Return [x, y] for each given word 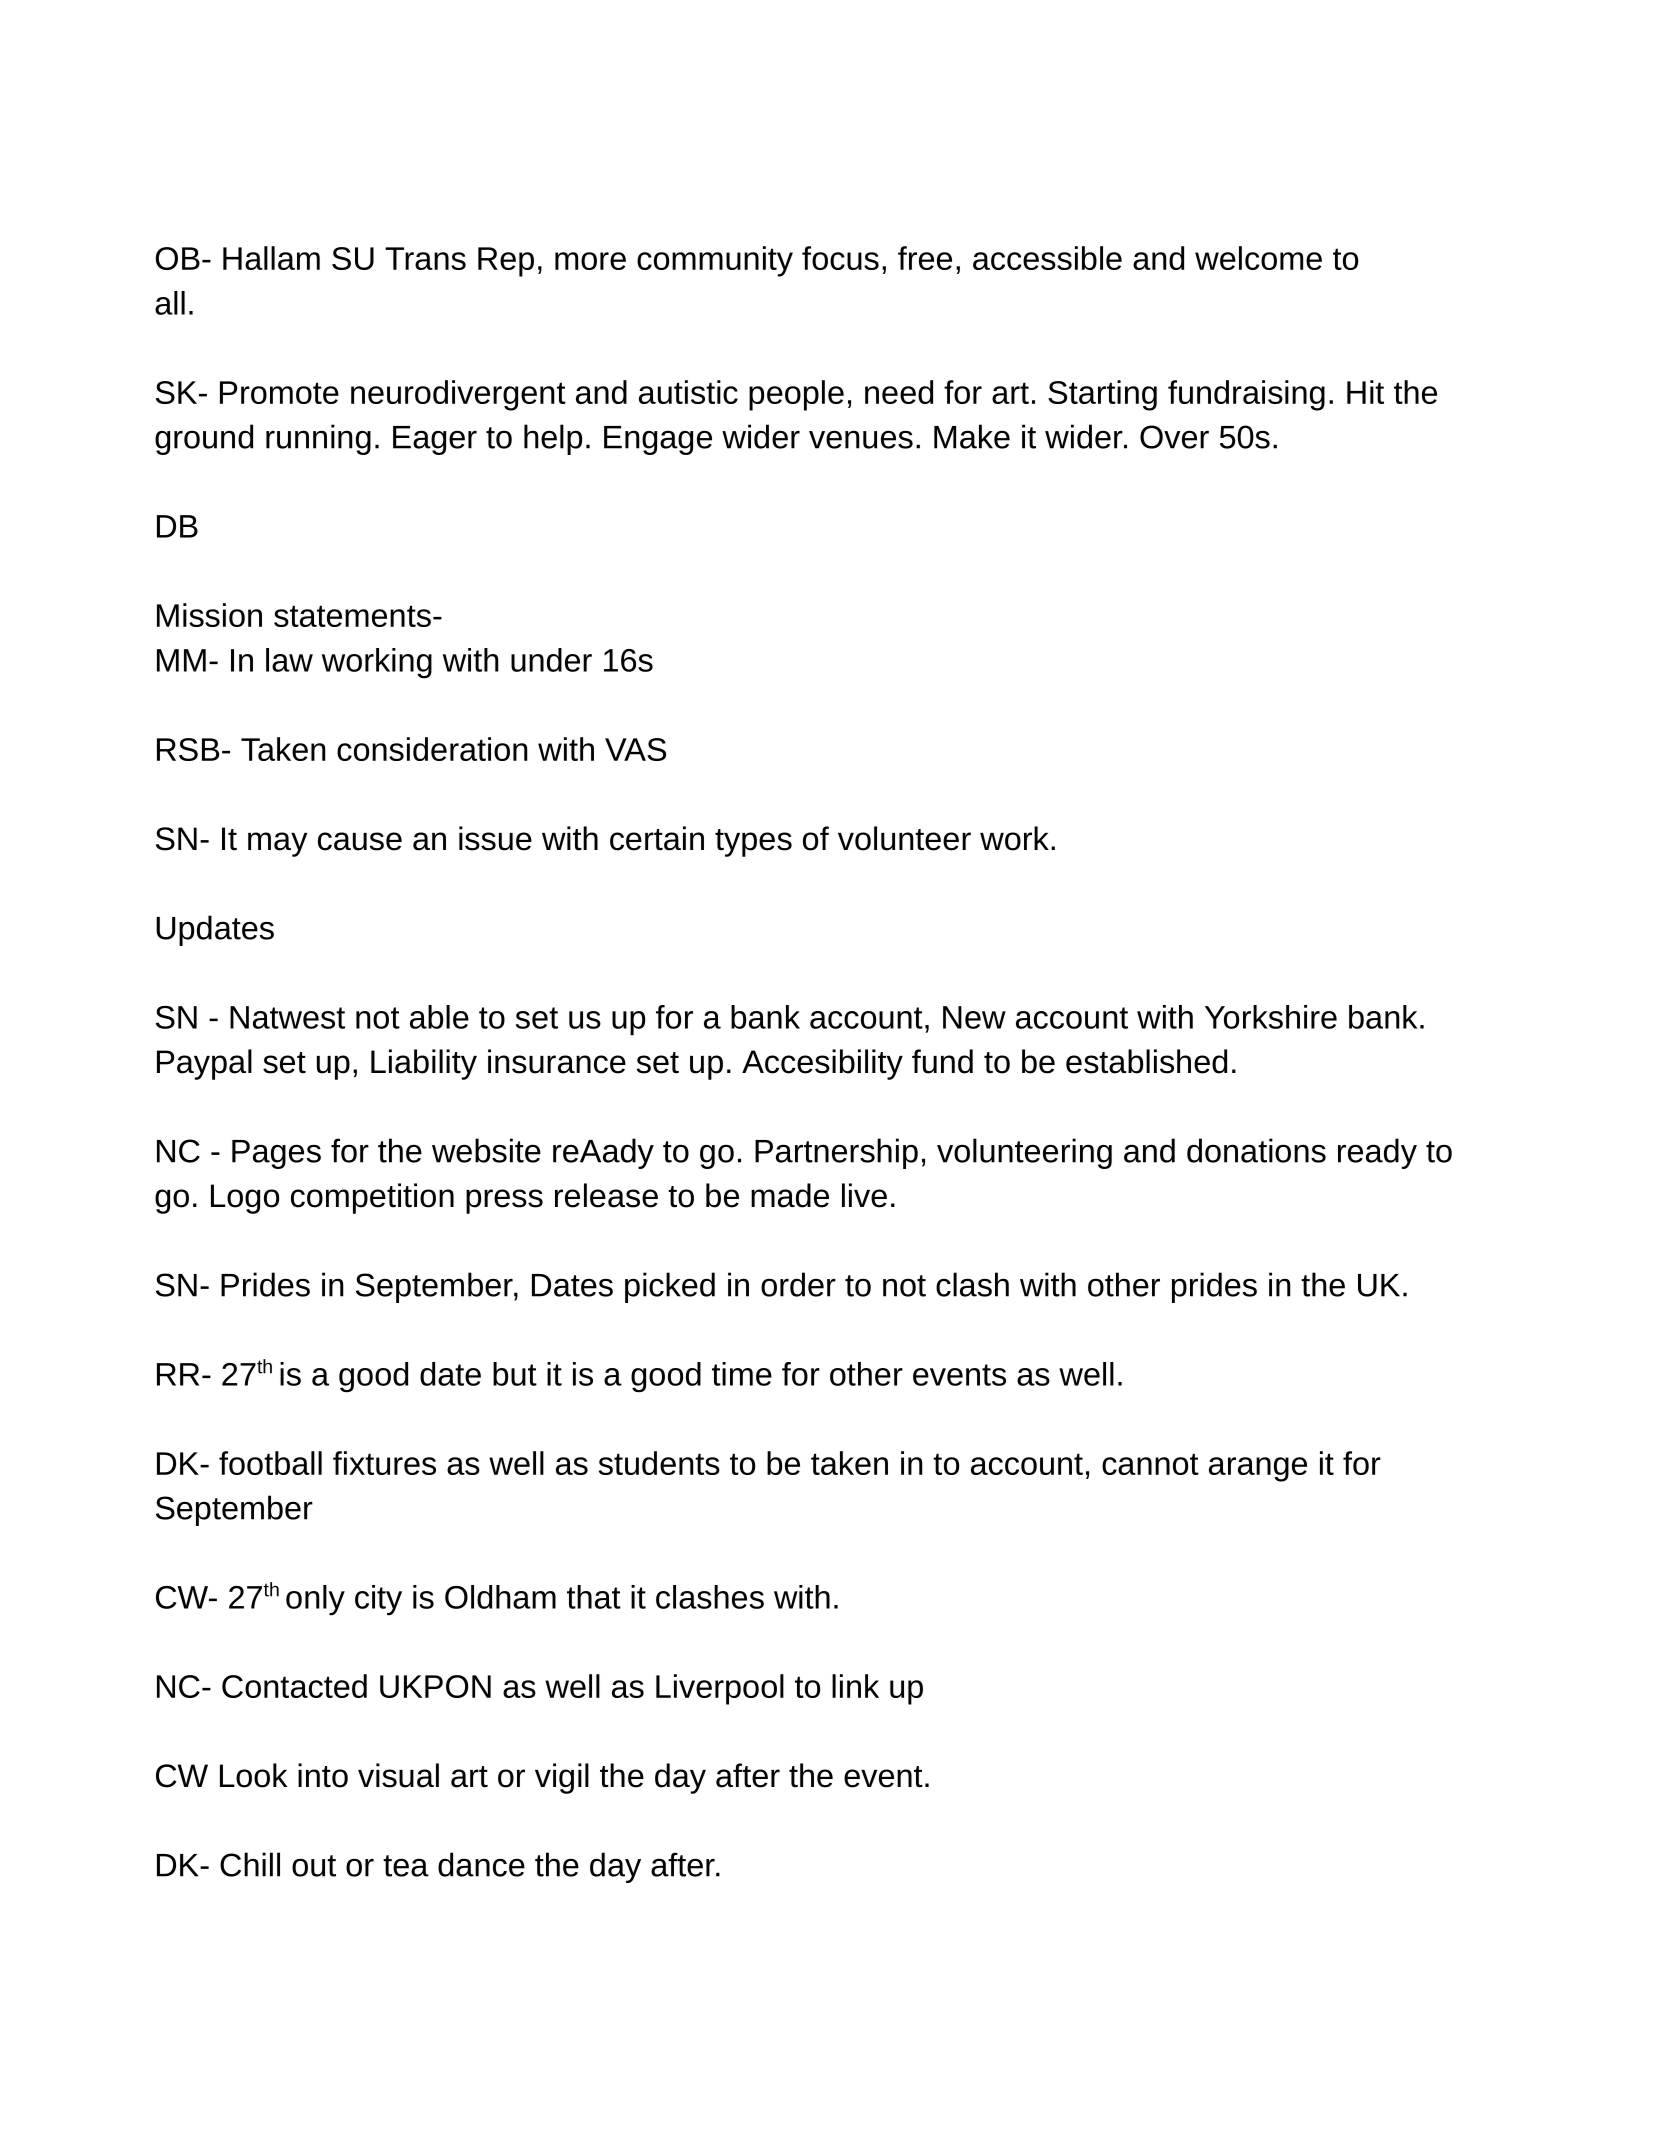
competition [372, 1198]
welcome [1258, 258]
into [323, 1775]
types [753, 843]
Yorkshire [1271, 1017]
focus [840, 258]
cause [360, 841]
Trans [425, 258]
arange [1258, 1469]
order [798, 1284]
